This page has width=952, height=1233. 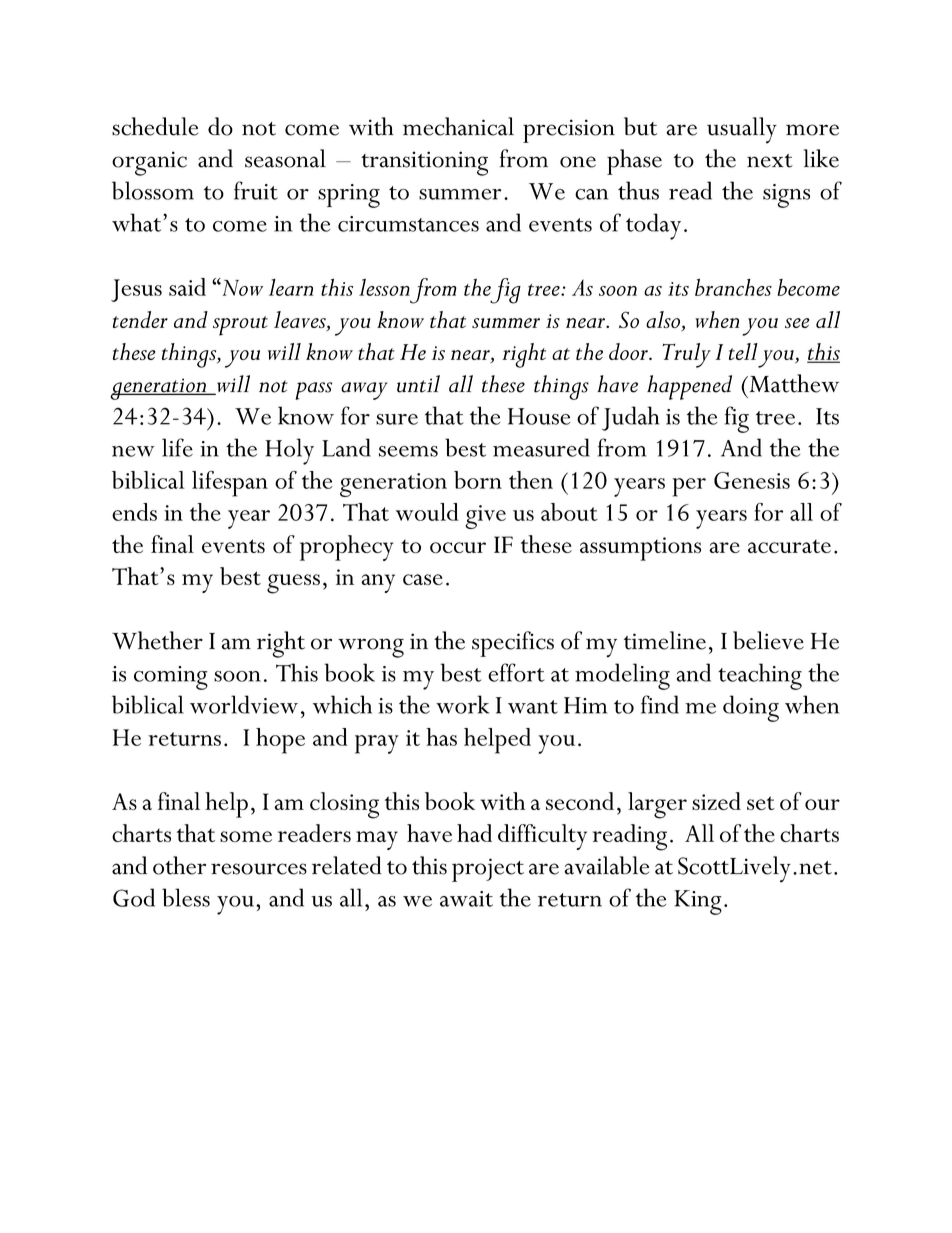 I want to click on usually, so click(x=742, y=130).
